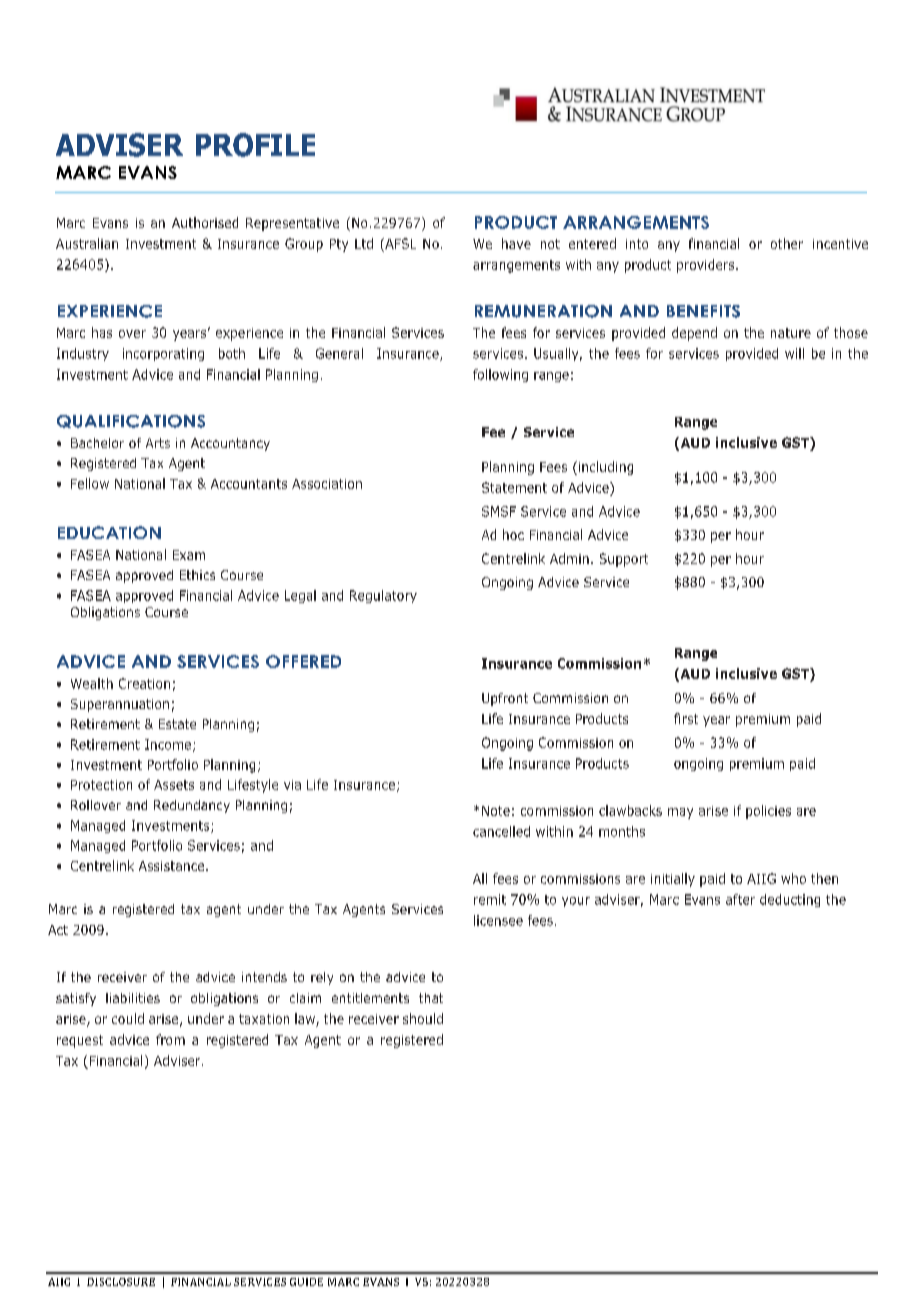 The image size is (924, 1307). I want to click on GUIDE, so click(306, 1282).
